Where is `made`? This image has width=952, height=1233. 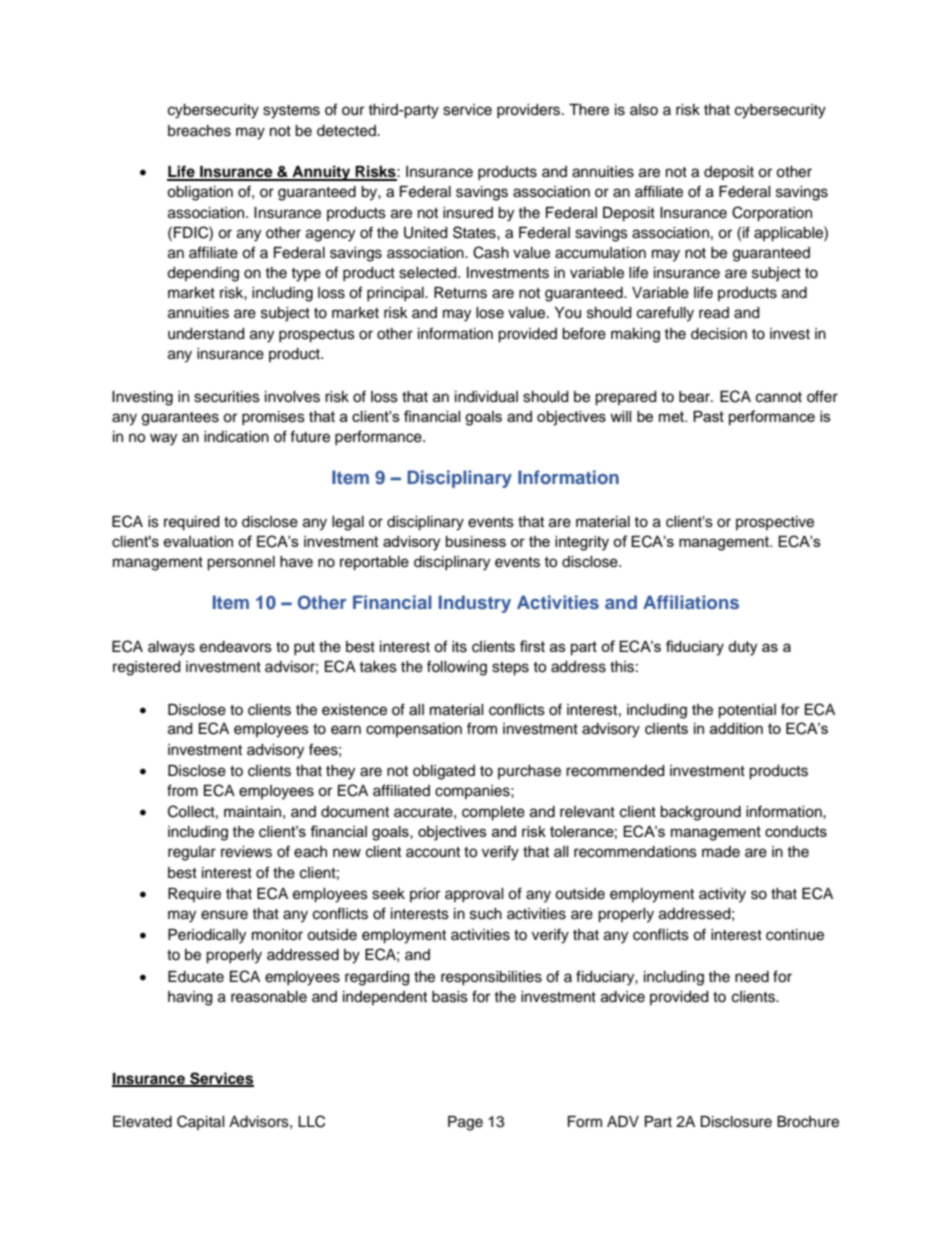 made is located at coordinates (721, 852).
